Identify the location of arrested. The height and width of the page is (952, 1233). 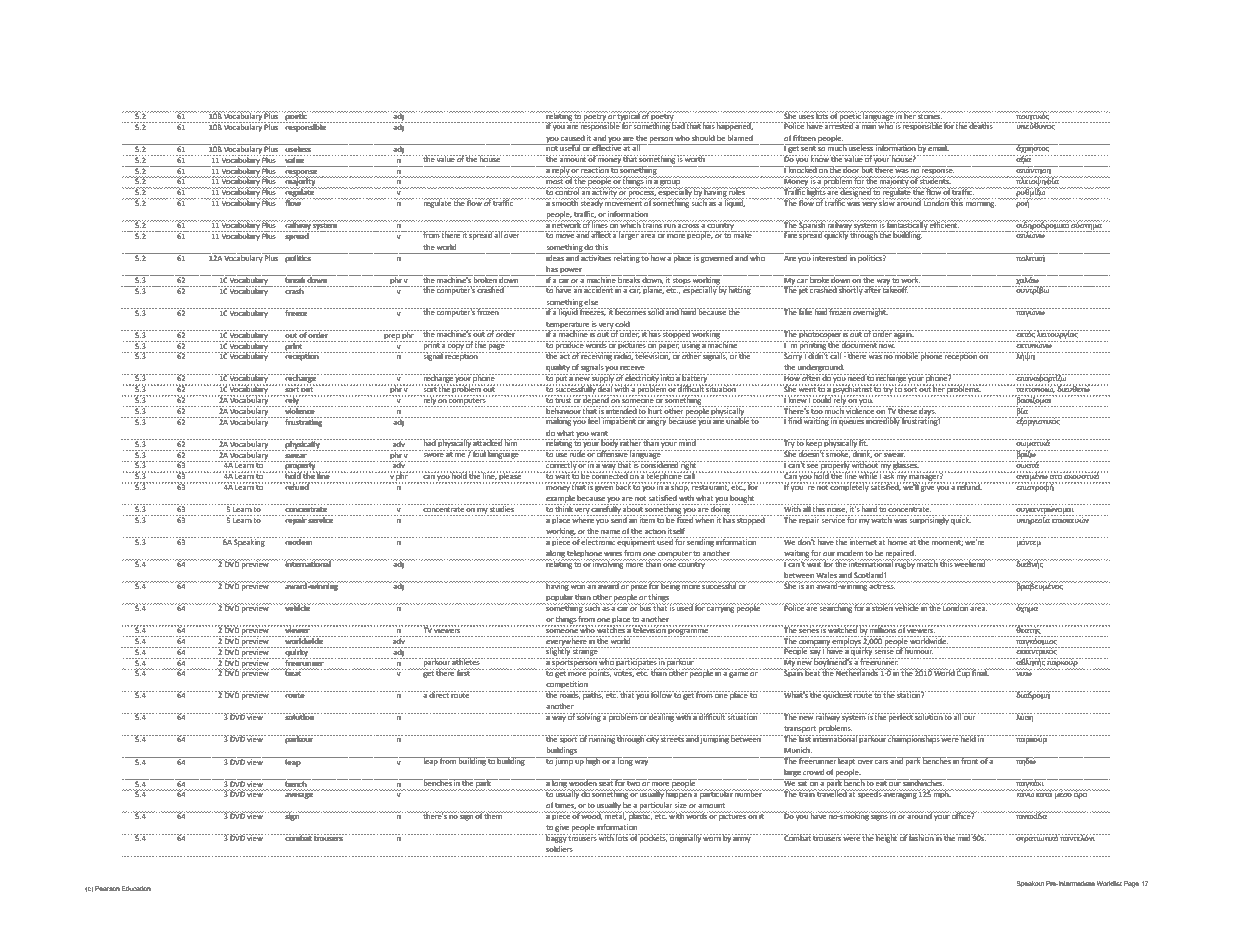
(839, 125).
